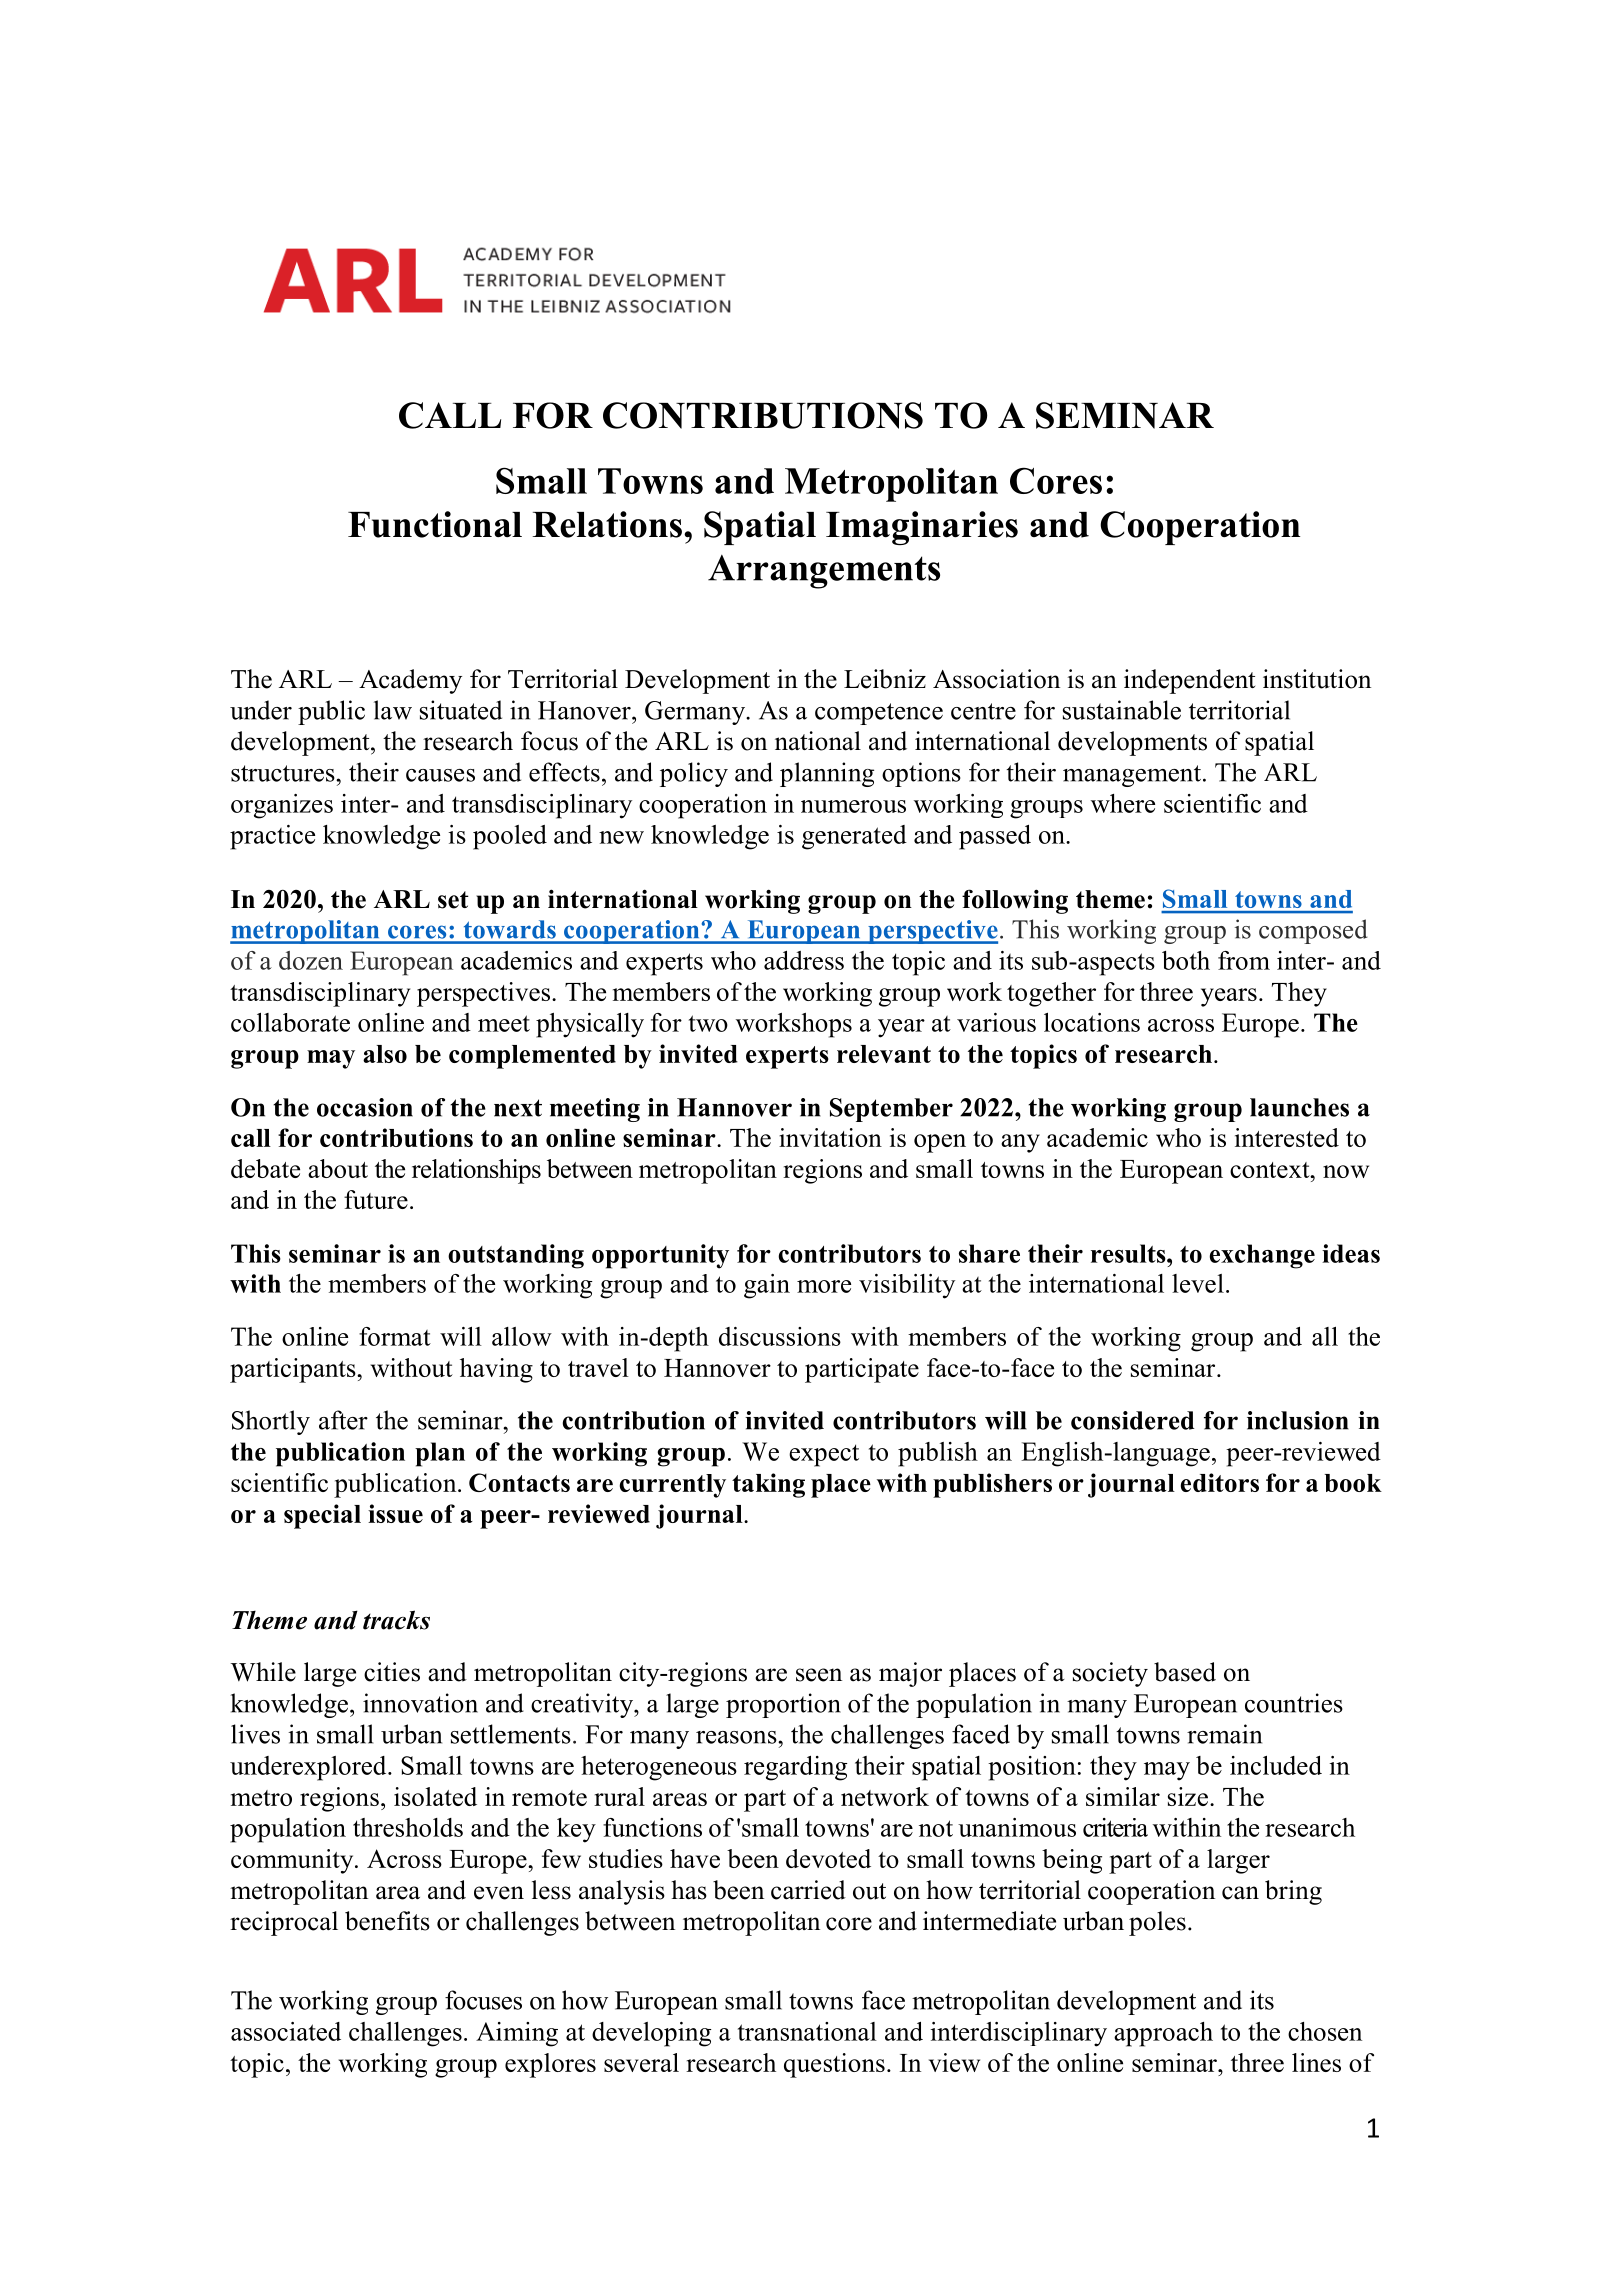 This screenshot has height=2278, width=1611. I want to click on independent, so click(1189, 681).
